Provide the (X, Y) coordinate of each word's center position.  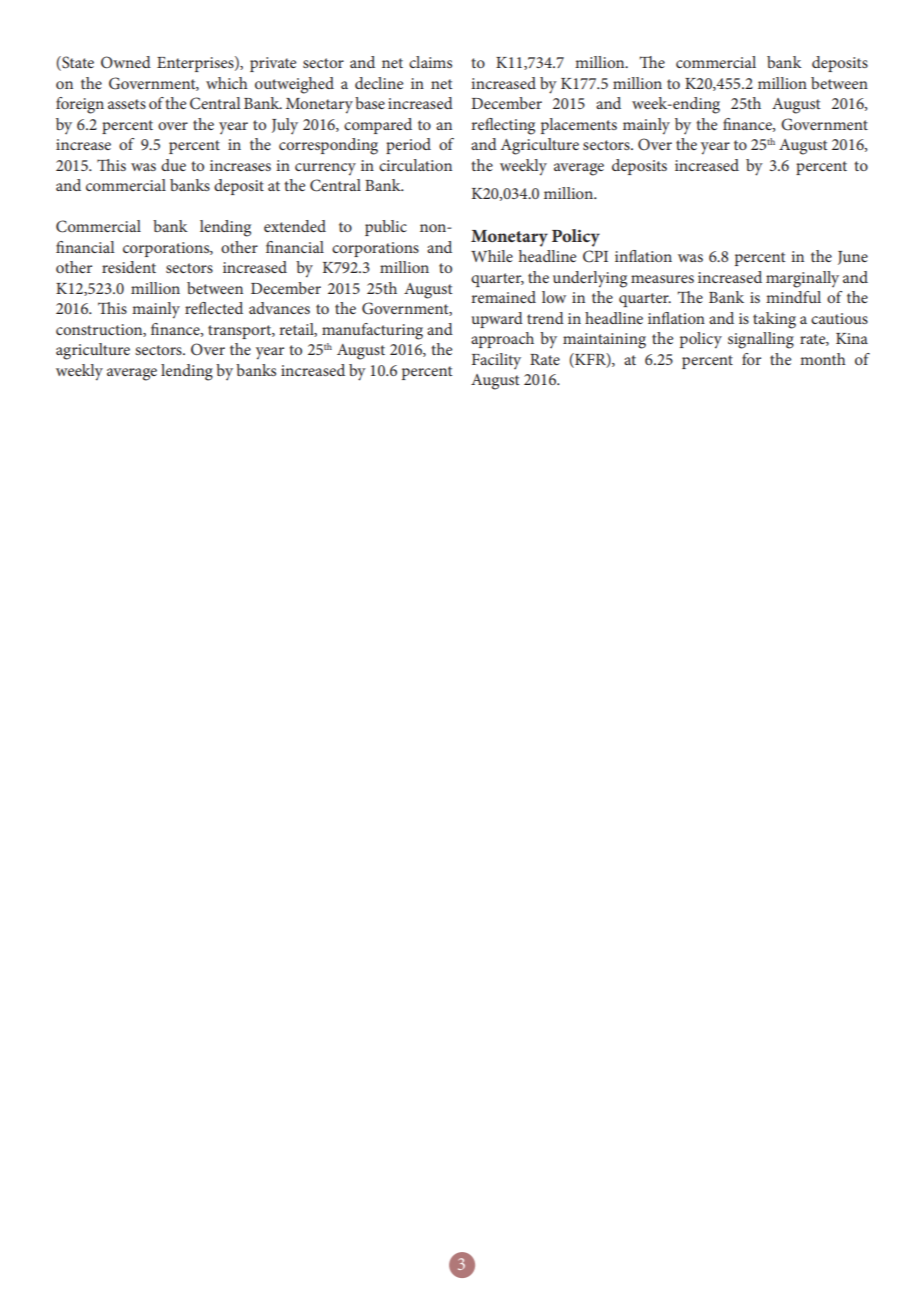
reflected (214, 308)
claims (430, 62)
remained (503, 297)
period (408, 146)
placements (579, 126)
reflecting (503, 126)
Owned (126, 62)
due (173, 165)
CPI (595, 256)
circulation (415, 165)
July (285, 126)
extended (295, 226)
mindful (793, 297)
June (853, 258)
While (492, 256)
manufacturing (372, 331)
